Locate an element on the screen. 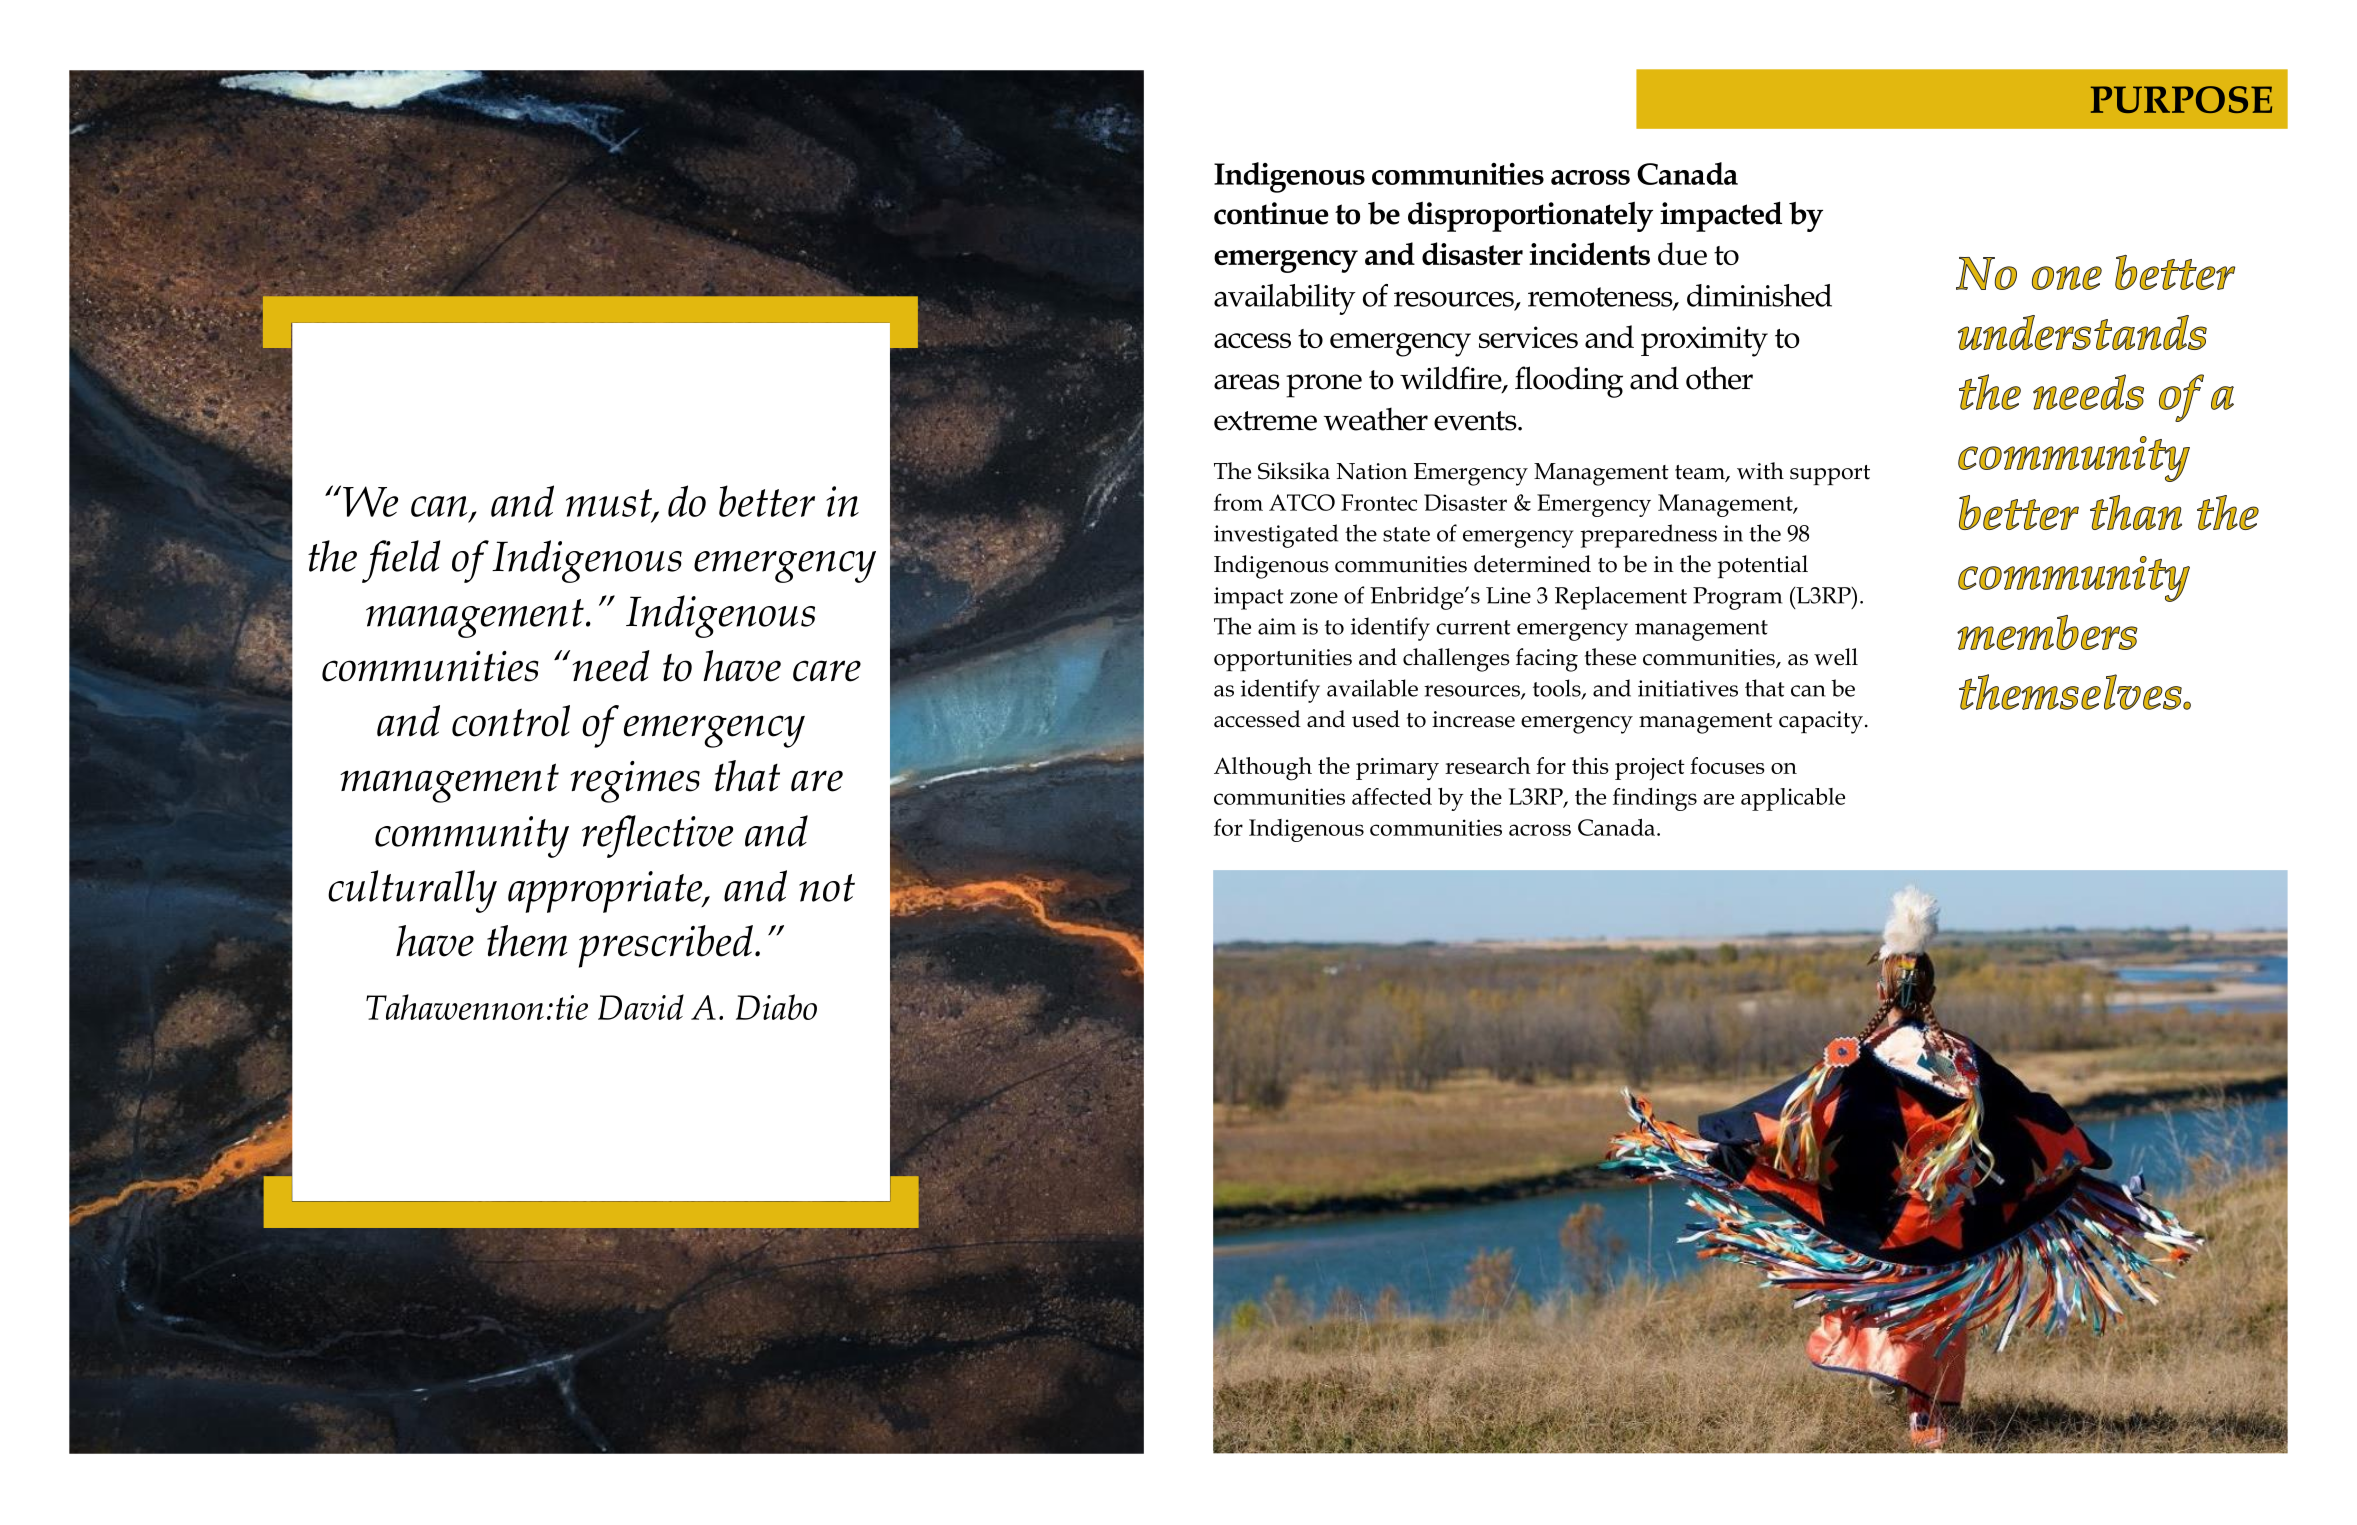 This screenshot has height=1525, width=2357. available is located at coordinates (1372, 688).
